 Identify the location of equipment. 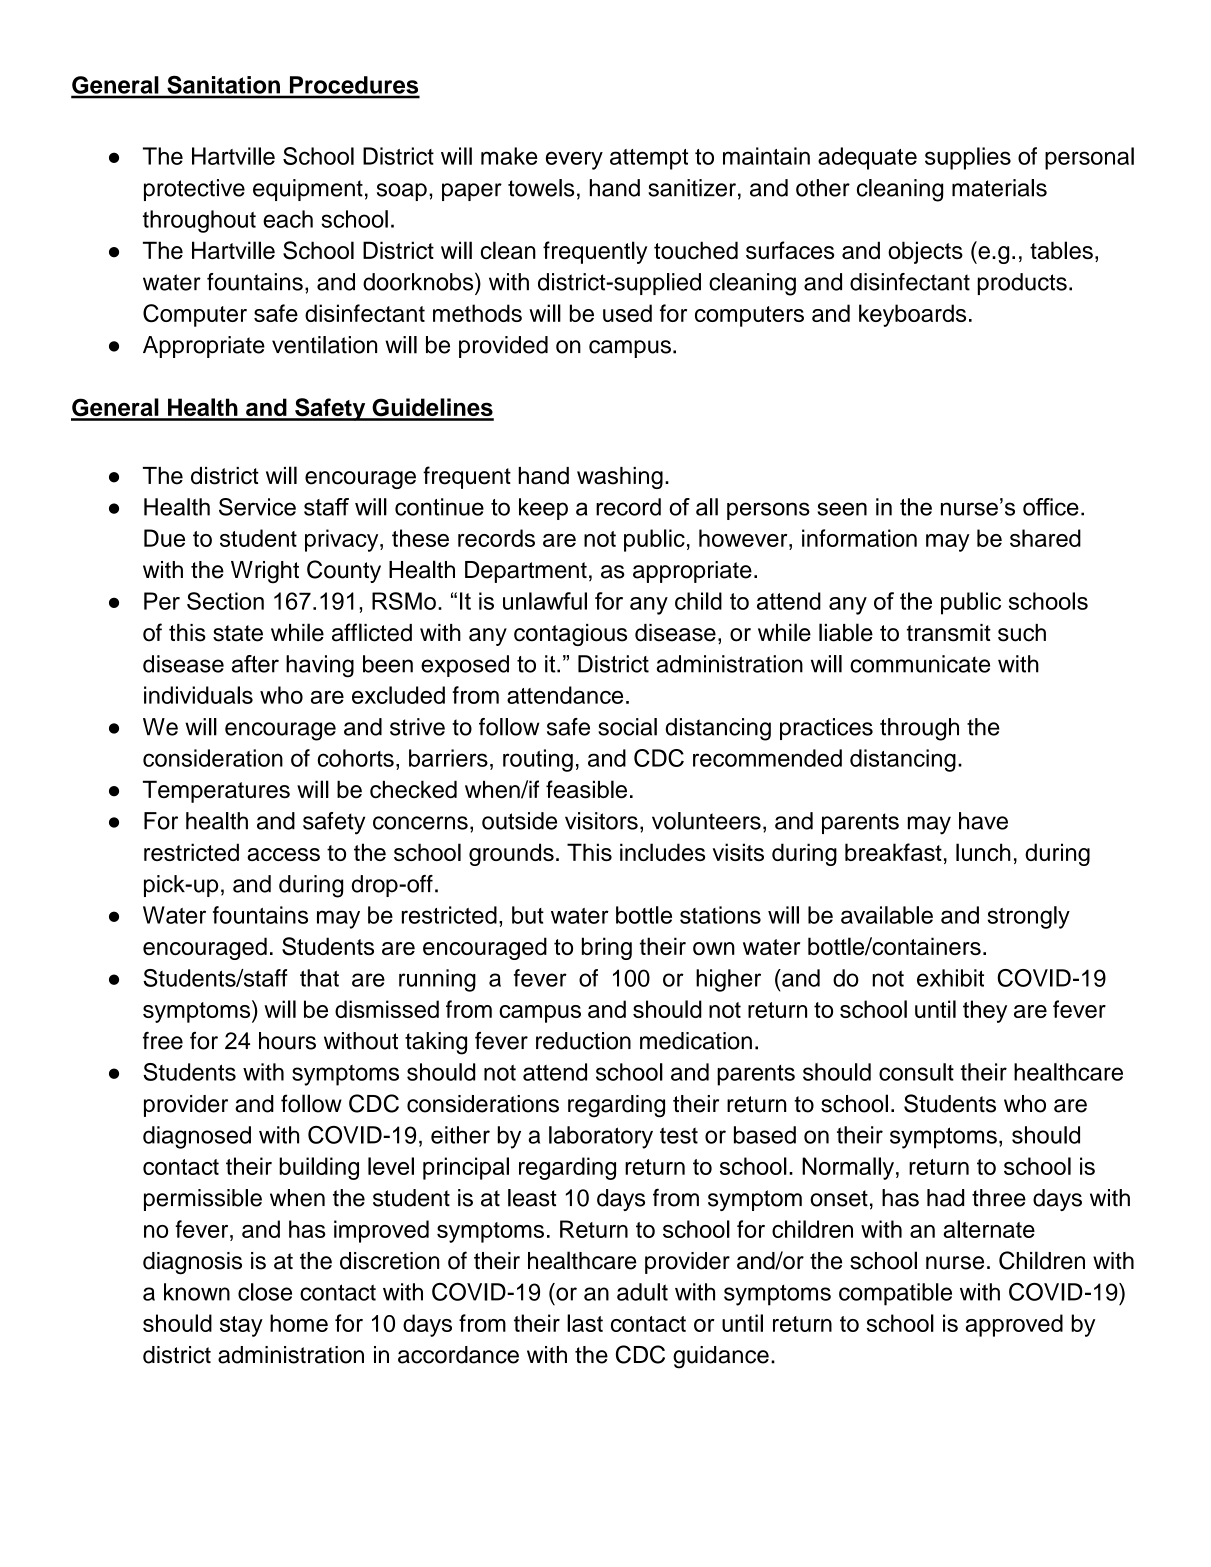
(308, 190).
